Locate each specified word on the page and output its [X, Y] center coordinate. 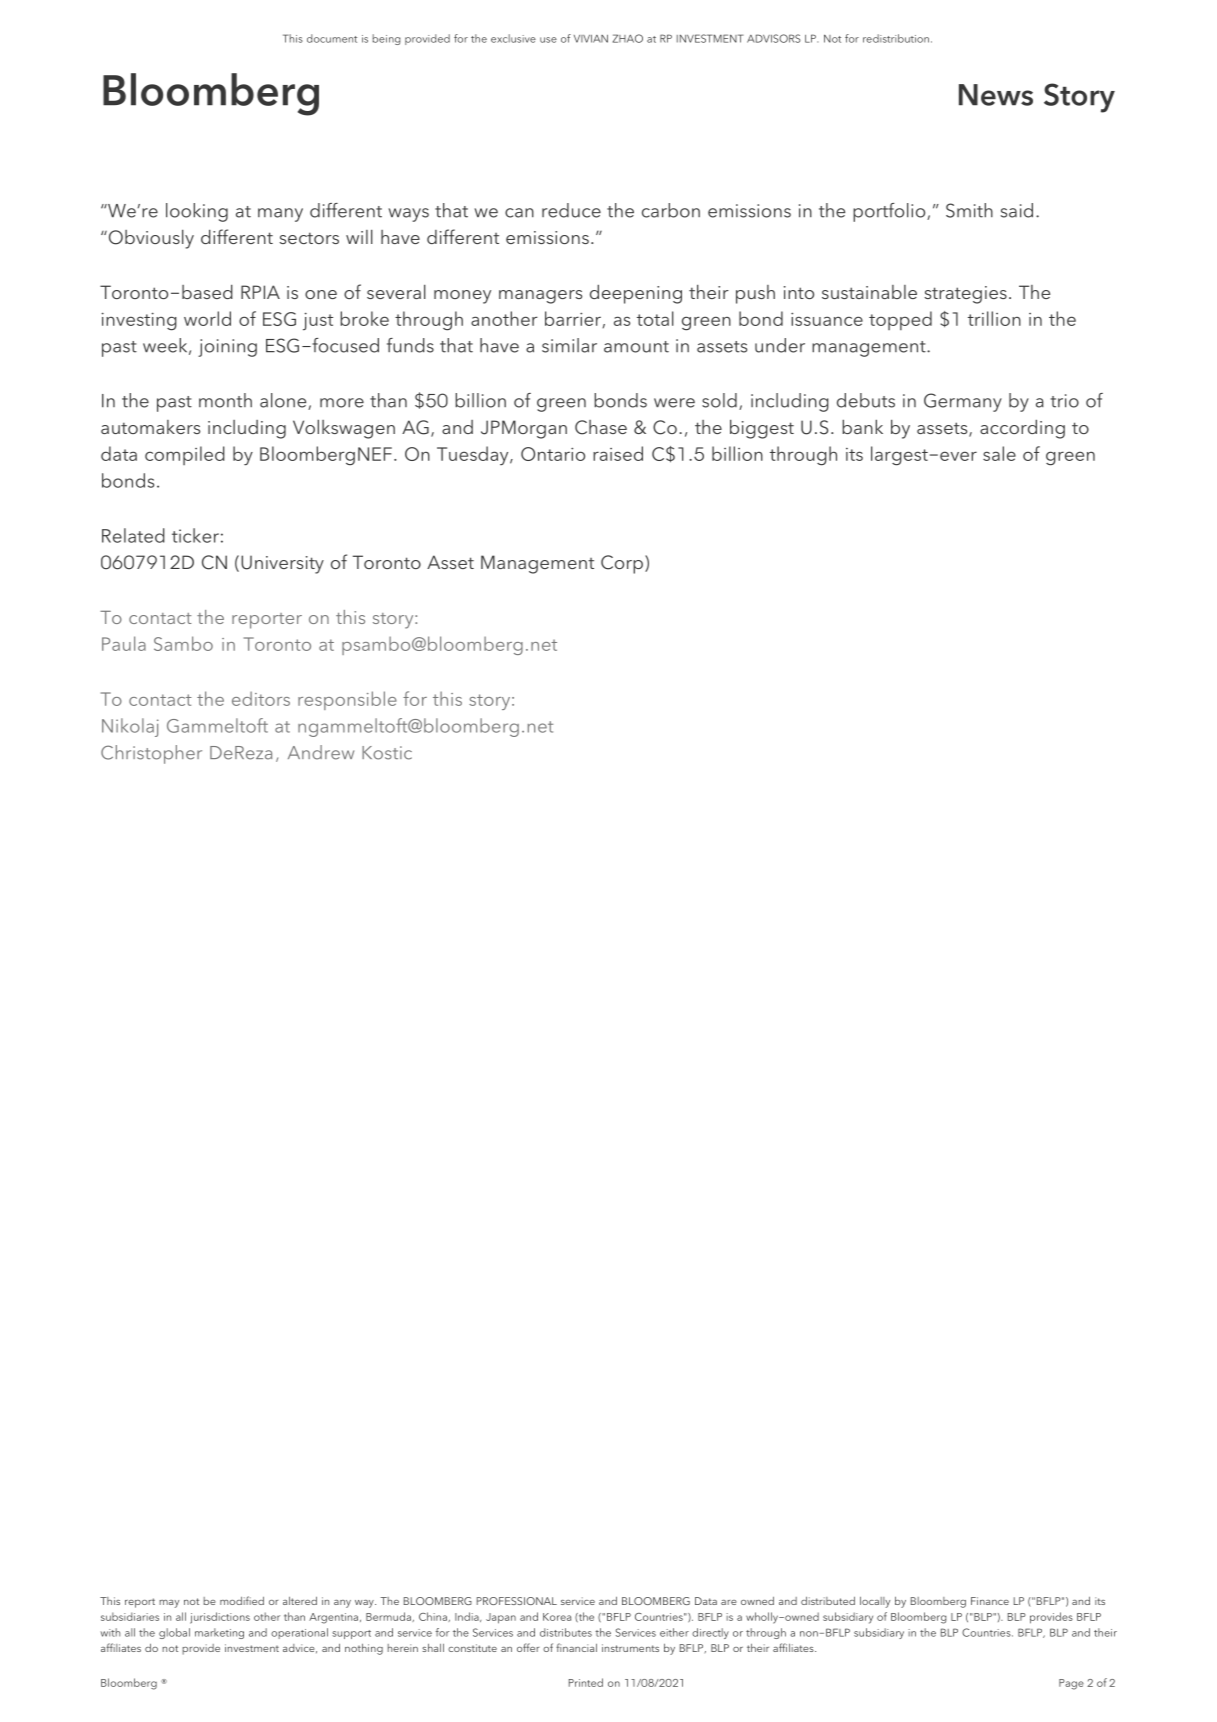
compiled [185, 455]
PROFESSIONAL [517, 1601]
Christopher [151, 754]
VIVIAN [591, 39]
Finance [990, 1601]
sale [999, 453]
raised [618, 453]
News [996, 95]
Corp [622, 564]
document [332, 38]
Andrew [321, 752]
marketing [219, 1633]
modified [242, 1600]
